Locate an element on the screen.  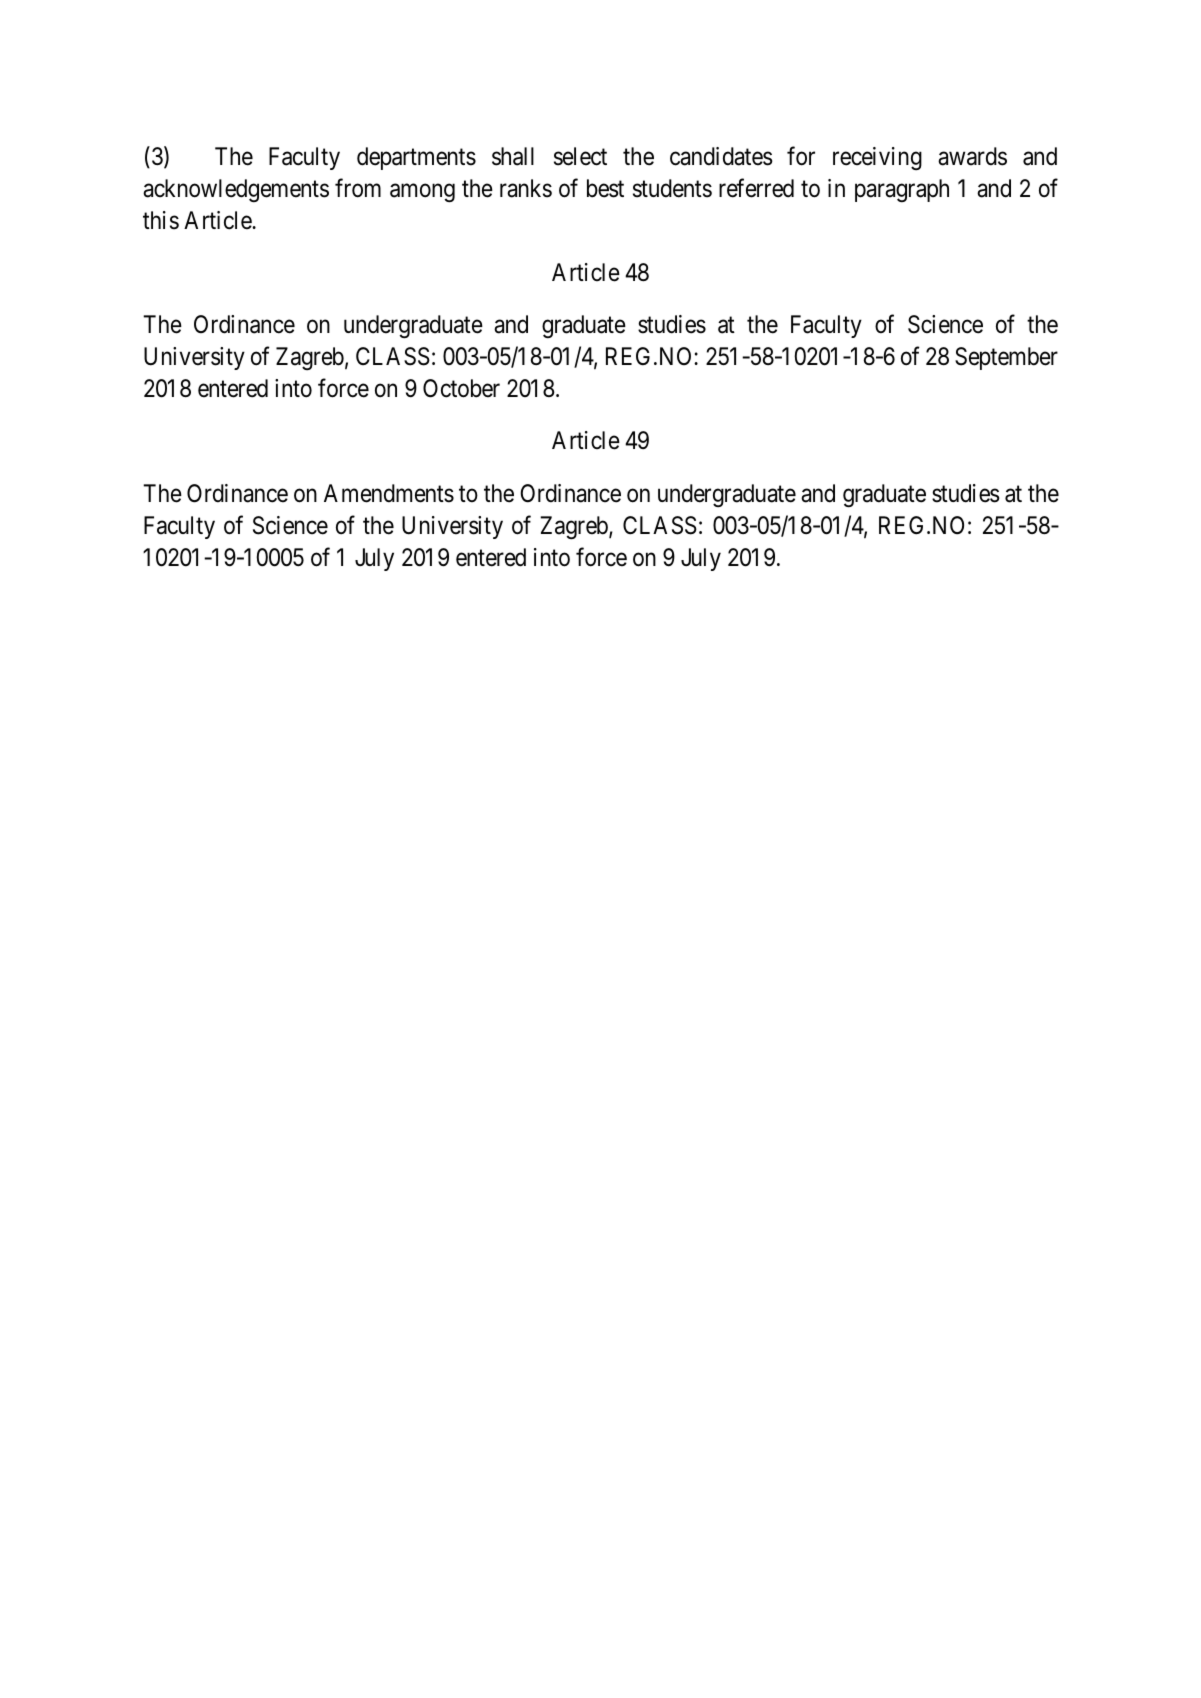
select is located at coordinates (580, 156).
